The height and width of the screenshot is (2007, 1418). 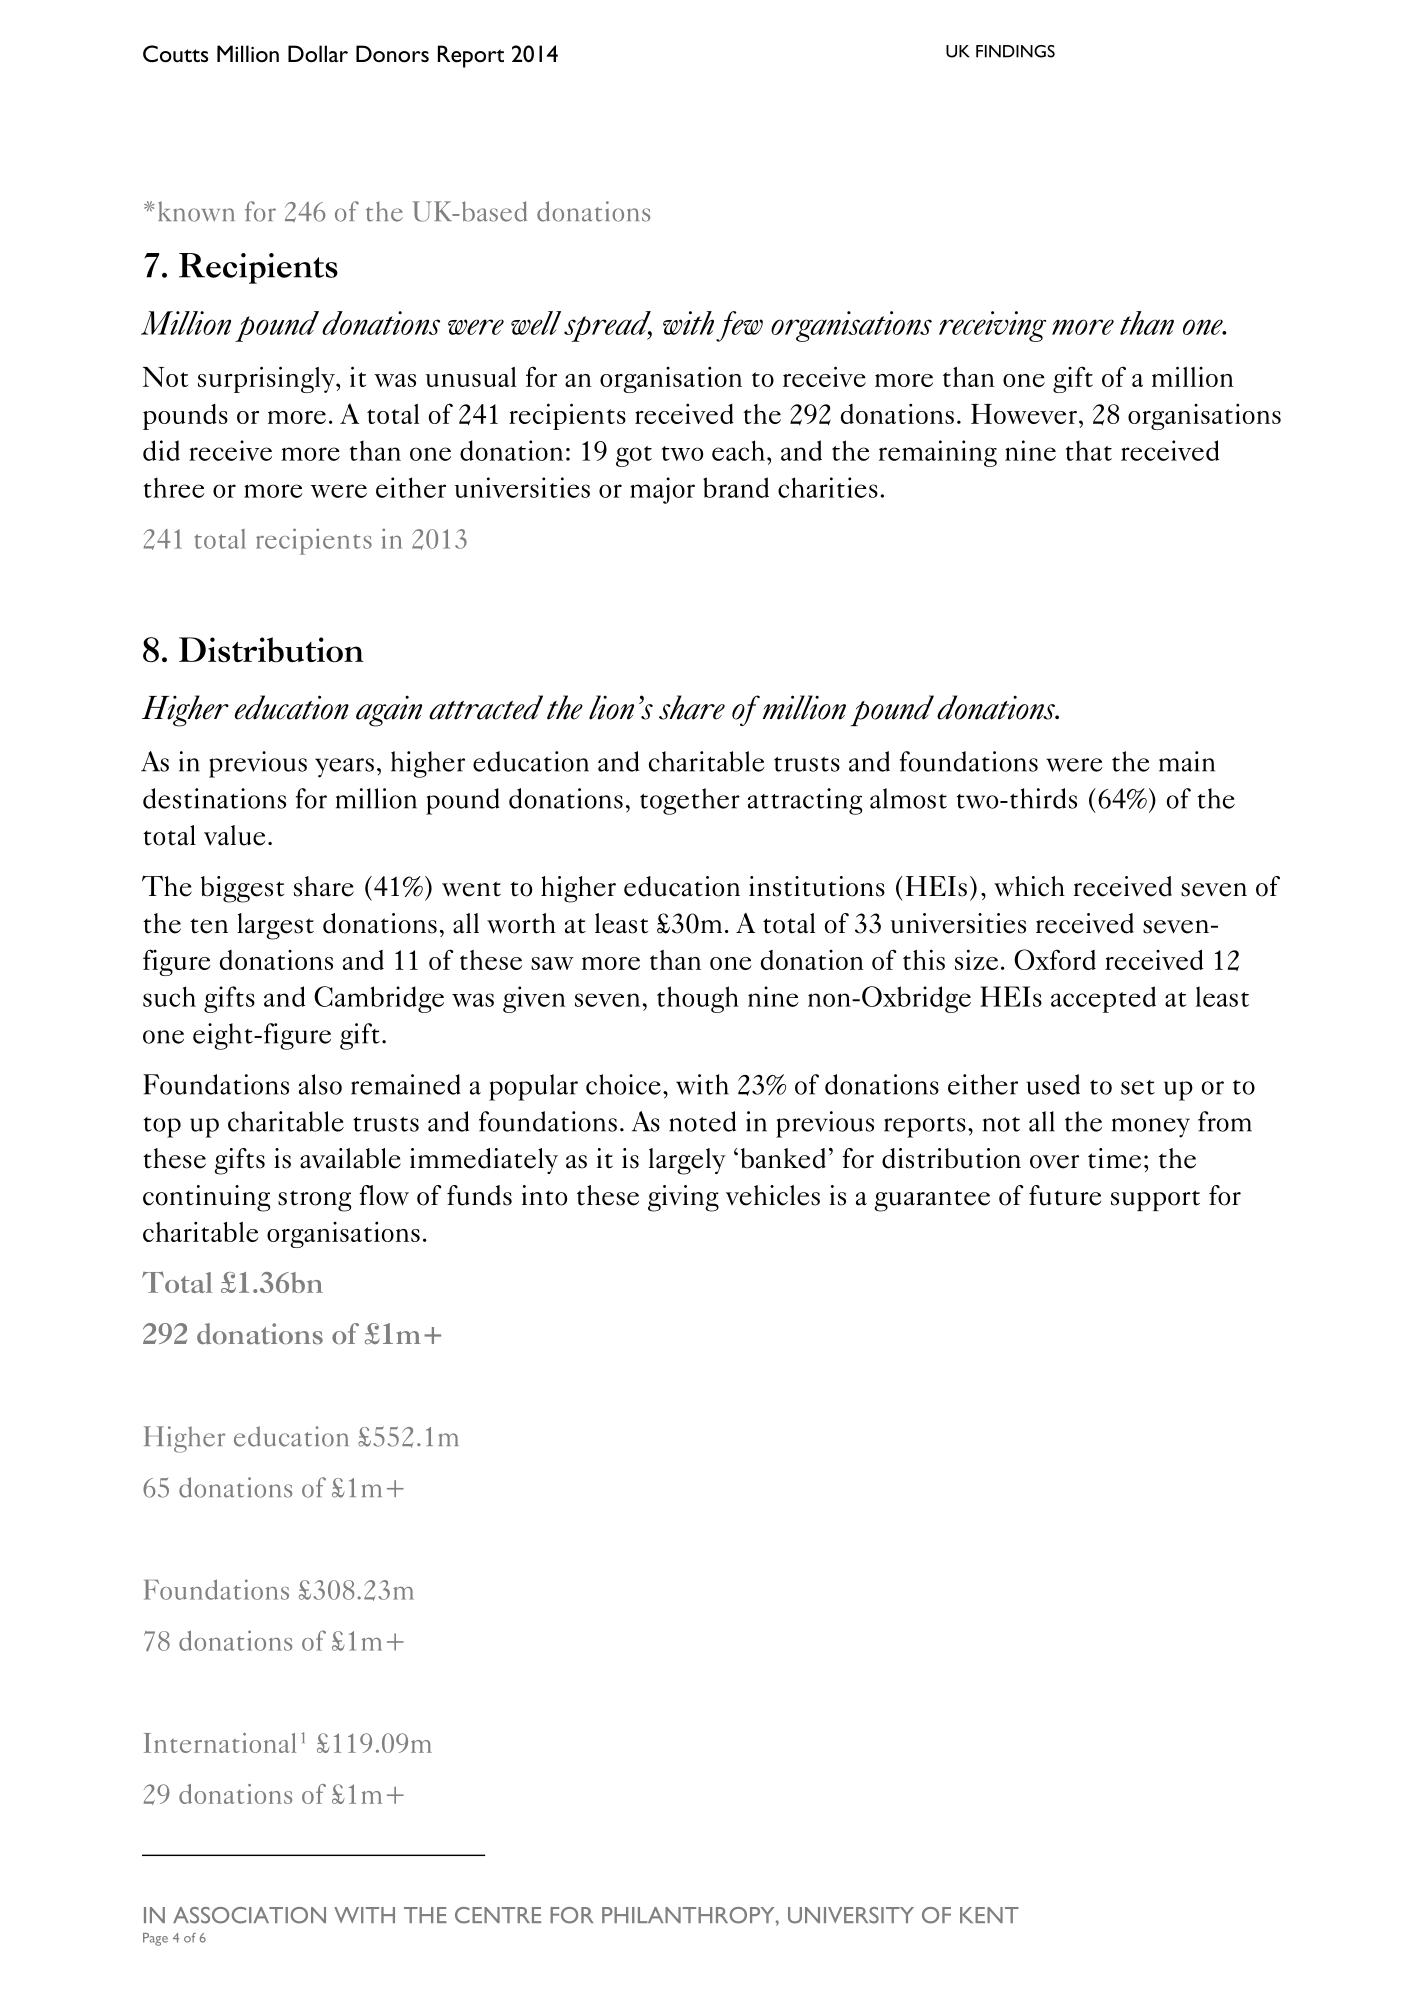 I want to click on UNIVERSITY, so click(x=851, y=1915).
